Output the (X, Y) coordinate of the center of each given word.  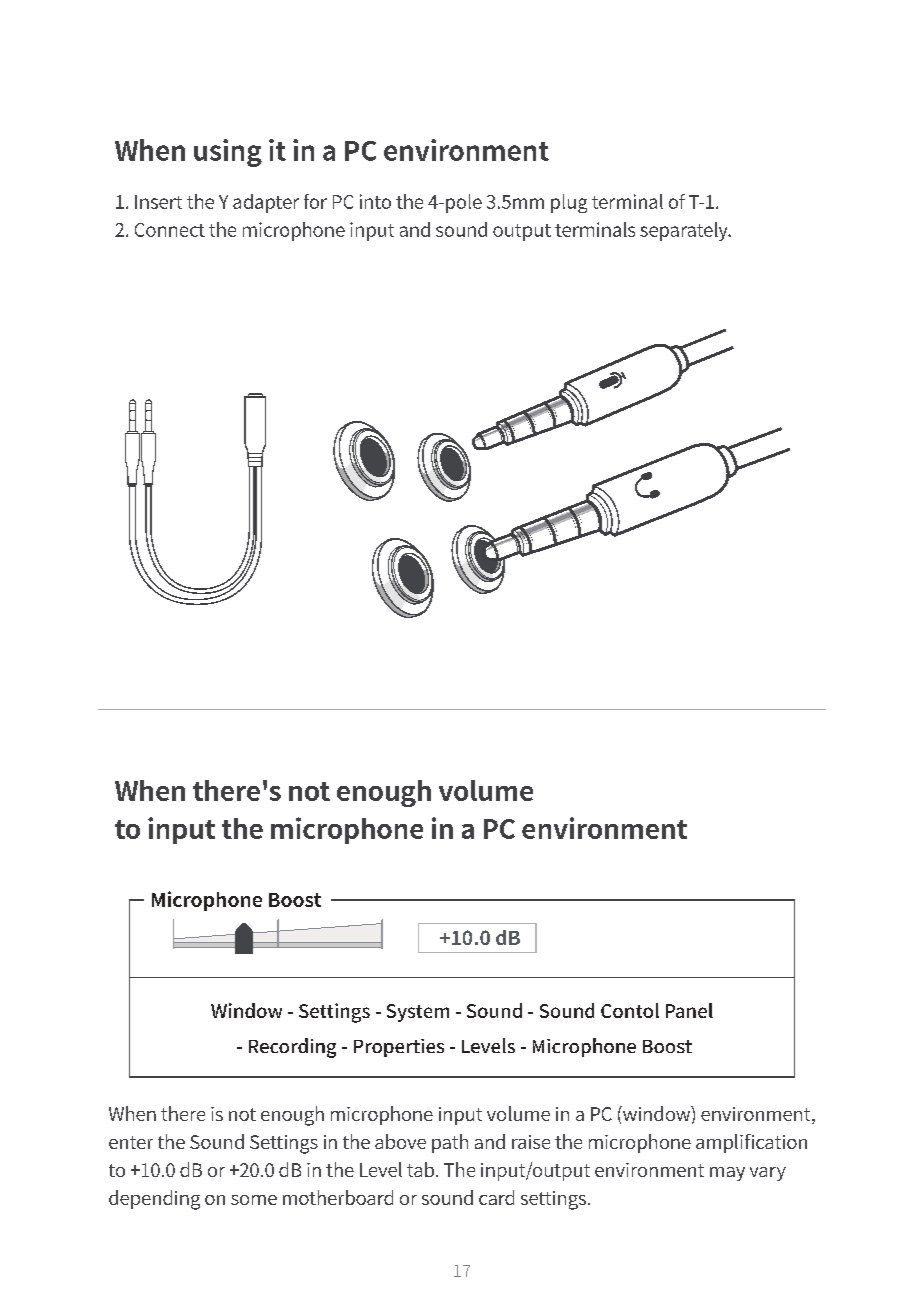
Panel (689, 1010)
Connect (170, 230)
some (254, 1200)
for (315, 201)
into (375, 201)
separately (685, 231)
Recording (292, 1048)
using (228, 153)
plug (569, 203)
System (418, 1013)
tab (420, 1169)
